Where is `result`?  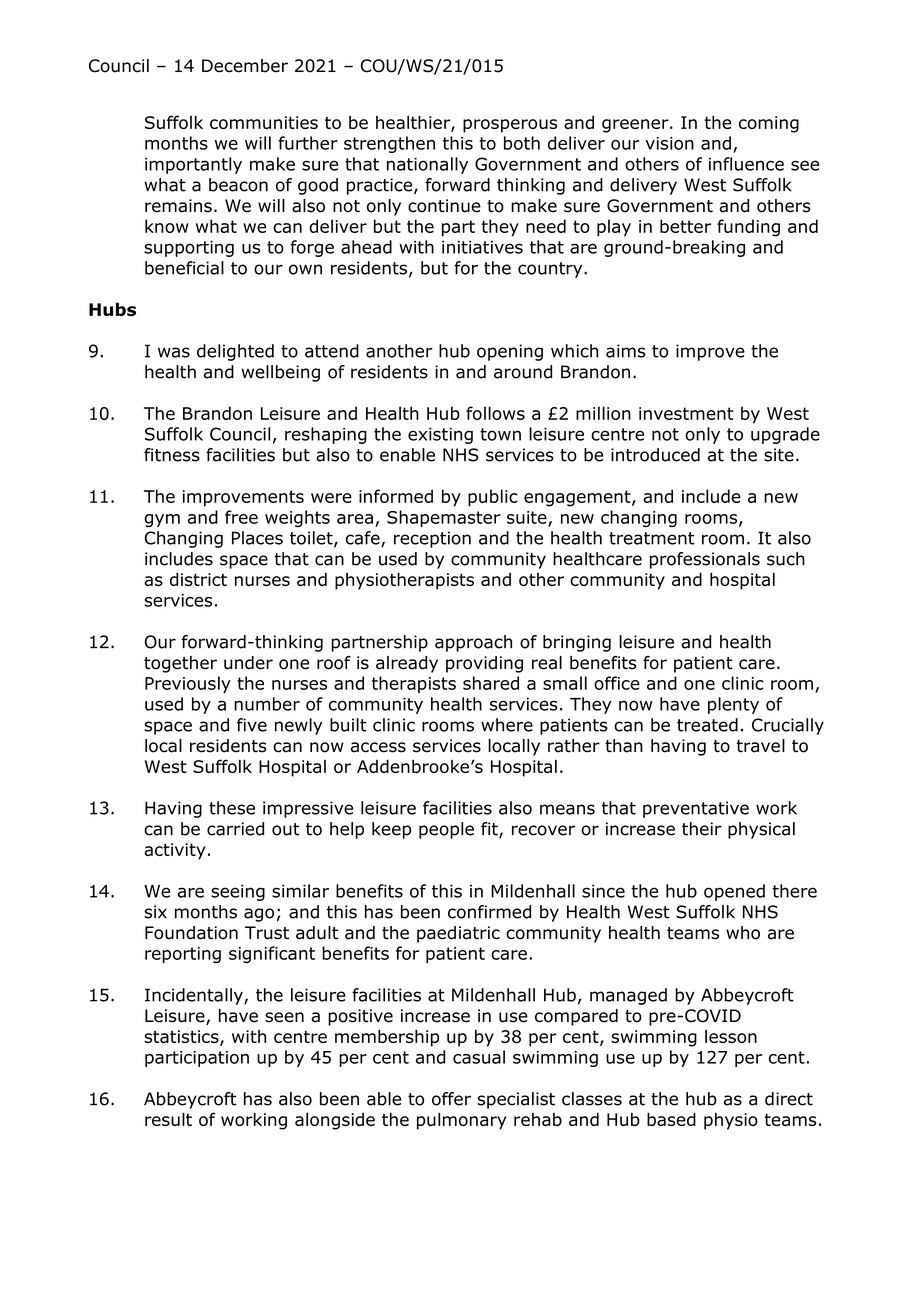 result is located at coordinates (168, 1119).
